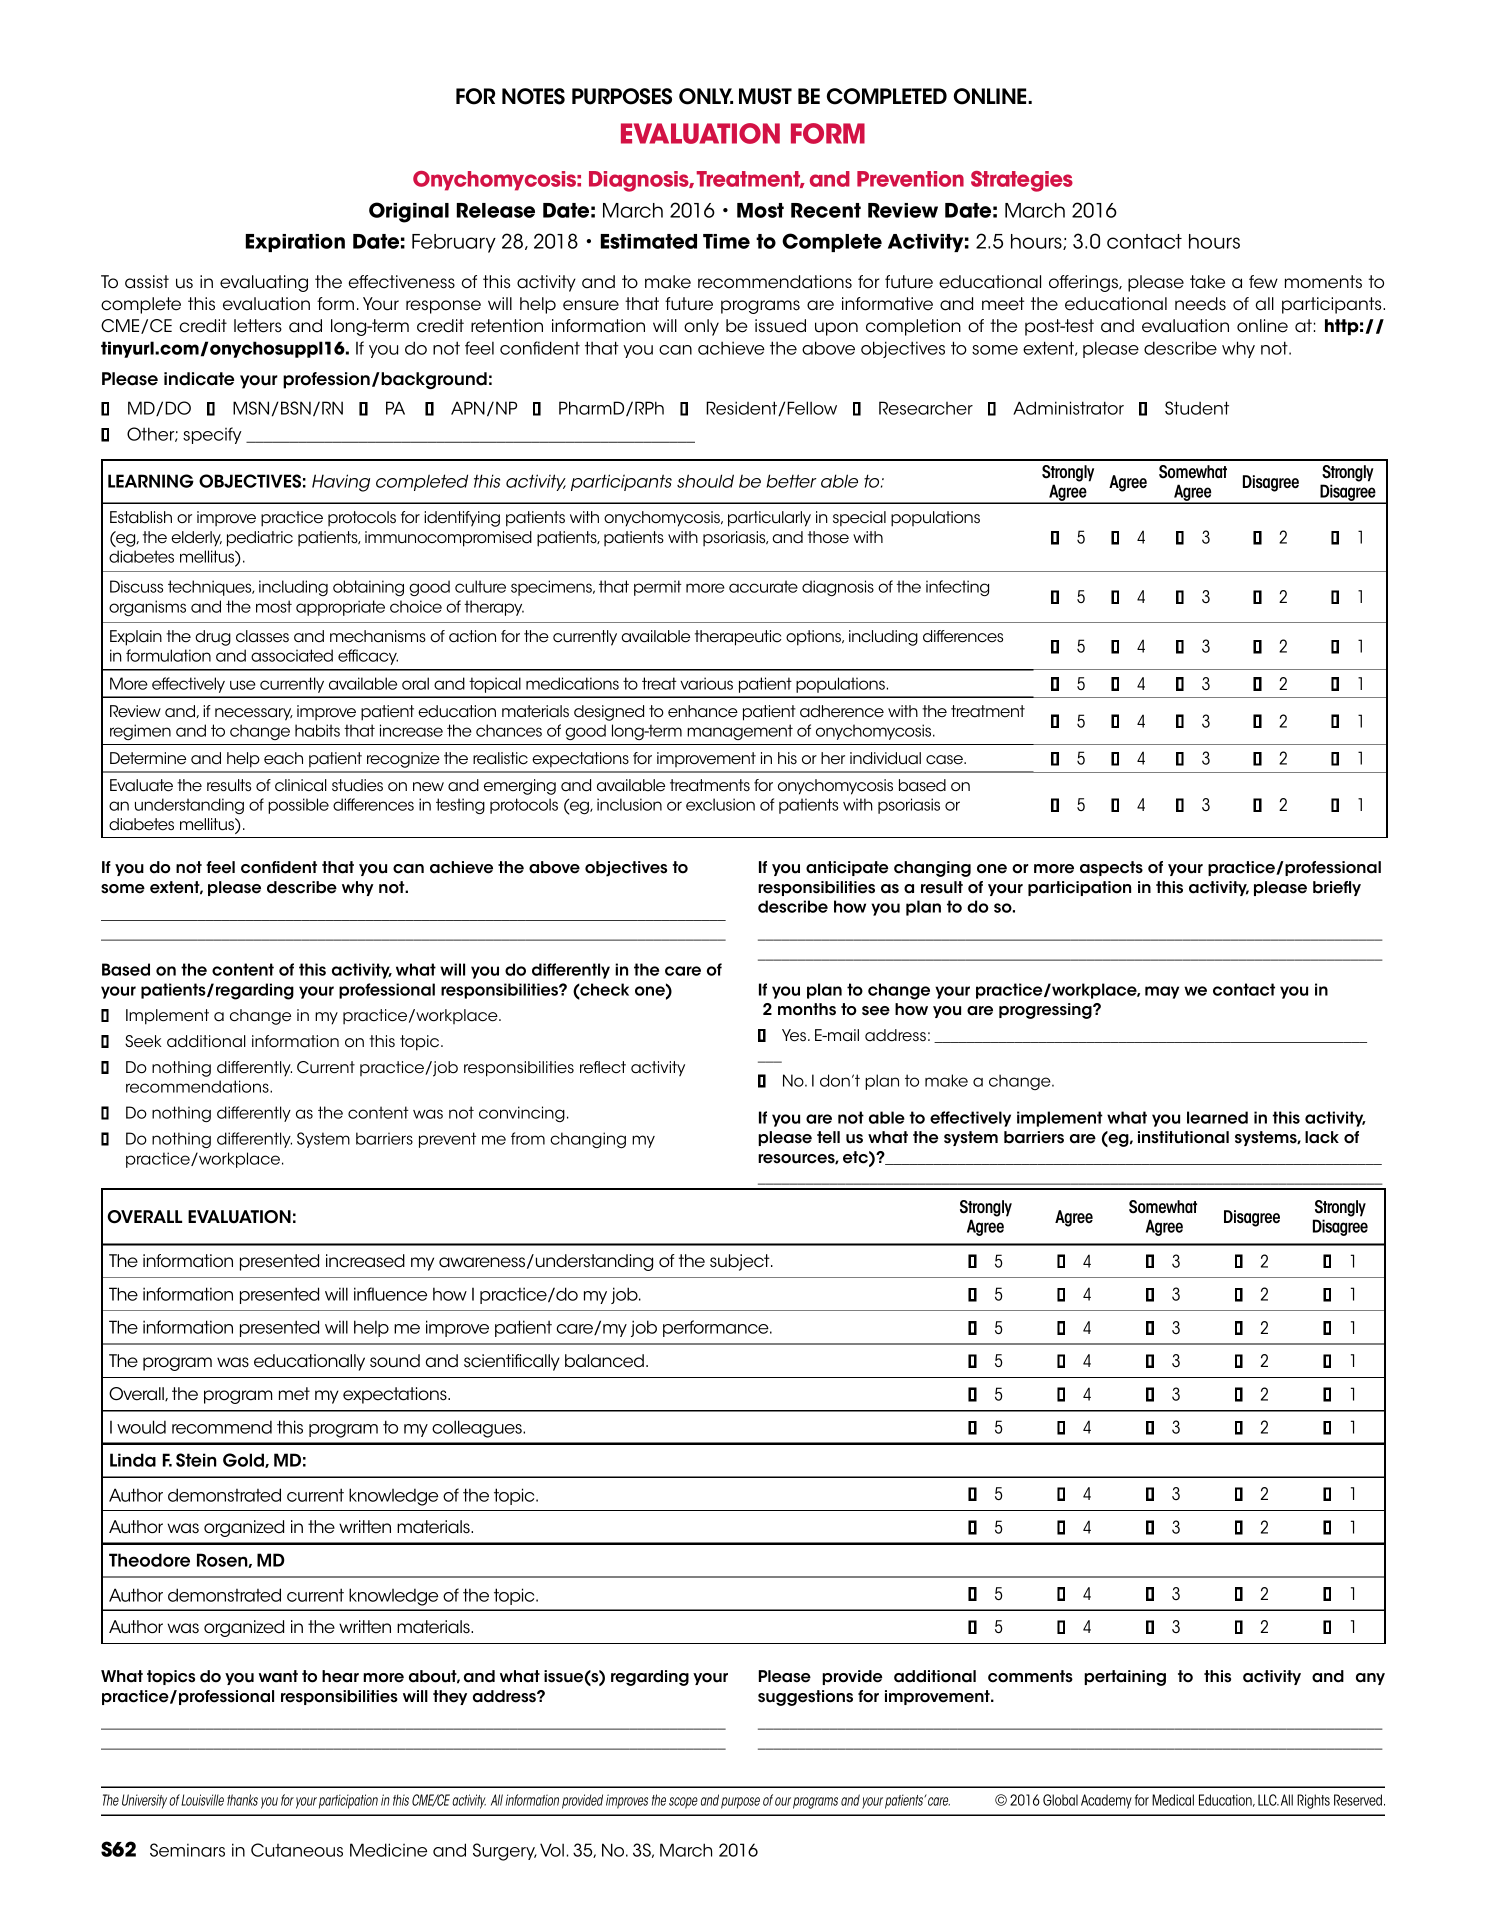 The width and height of the page is (1486, 1929). I want to click on take, so click(1207, 282).
